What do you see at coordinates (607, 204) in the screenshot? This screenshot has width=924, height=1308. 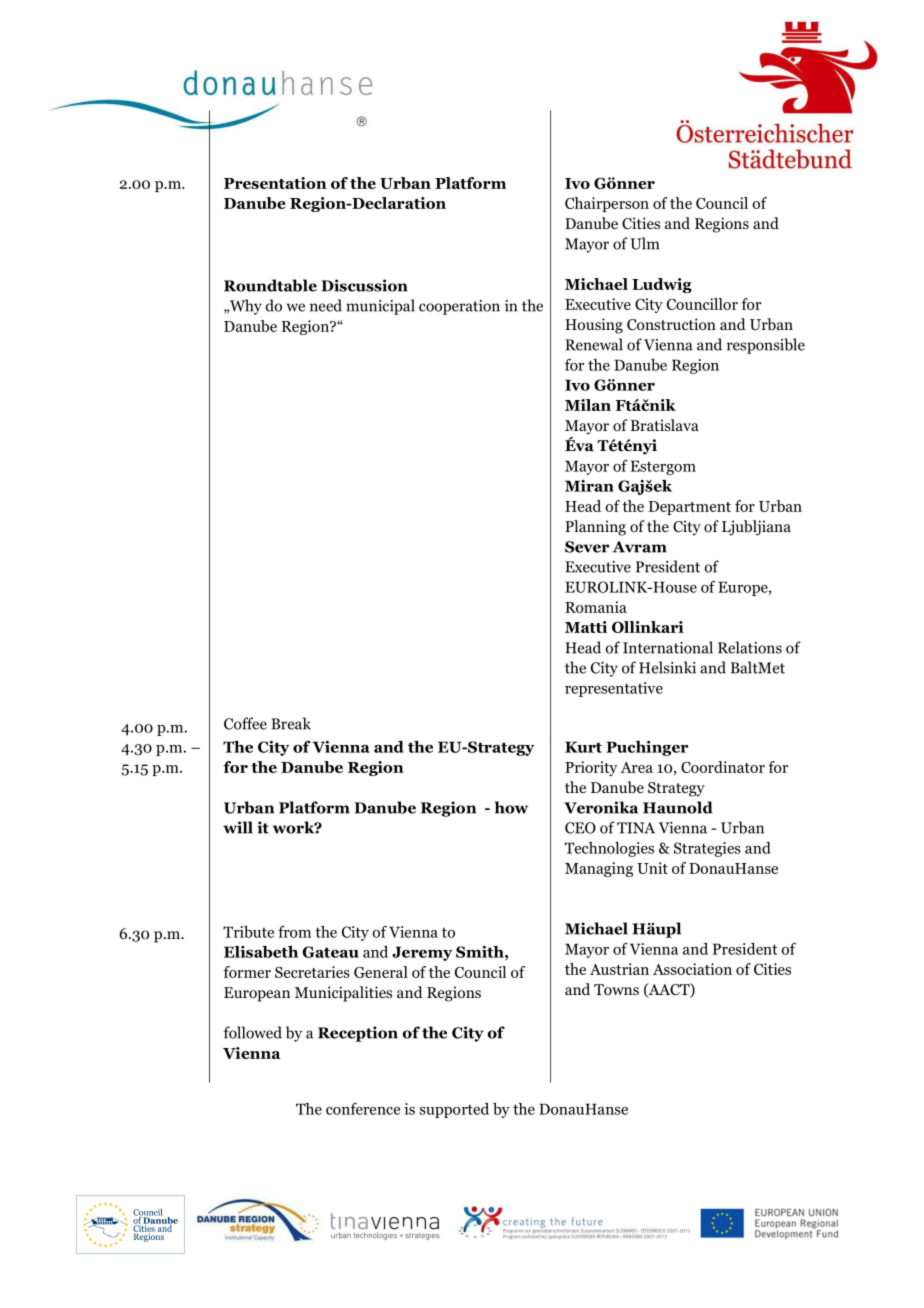 I see `Chairperson` at bounding box center [607, 204].
